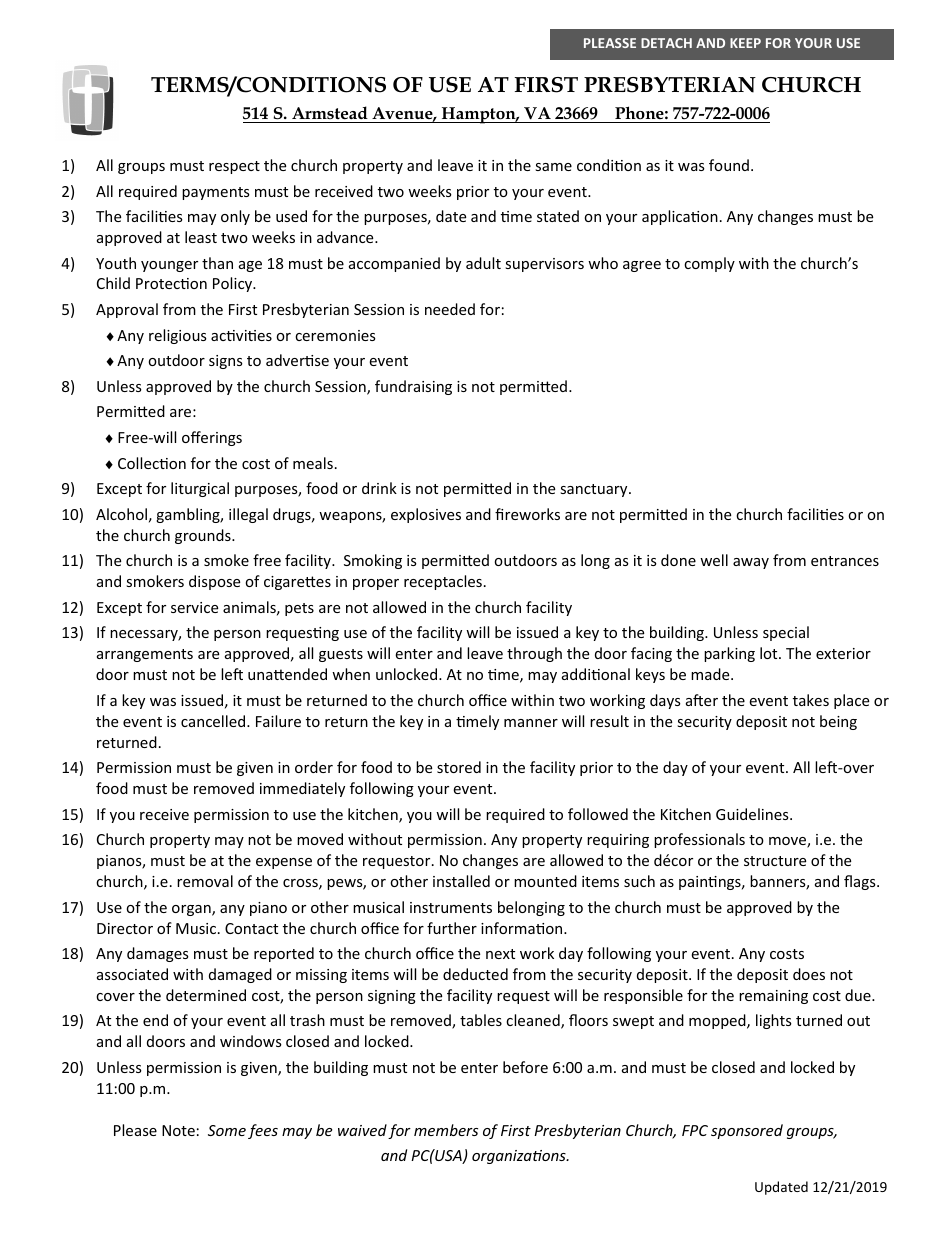 This document has height=1233, width=952. I want to click on explosives, so click(426, 515).
